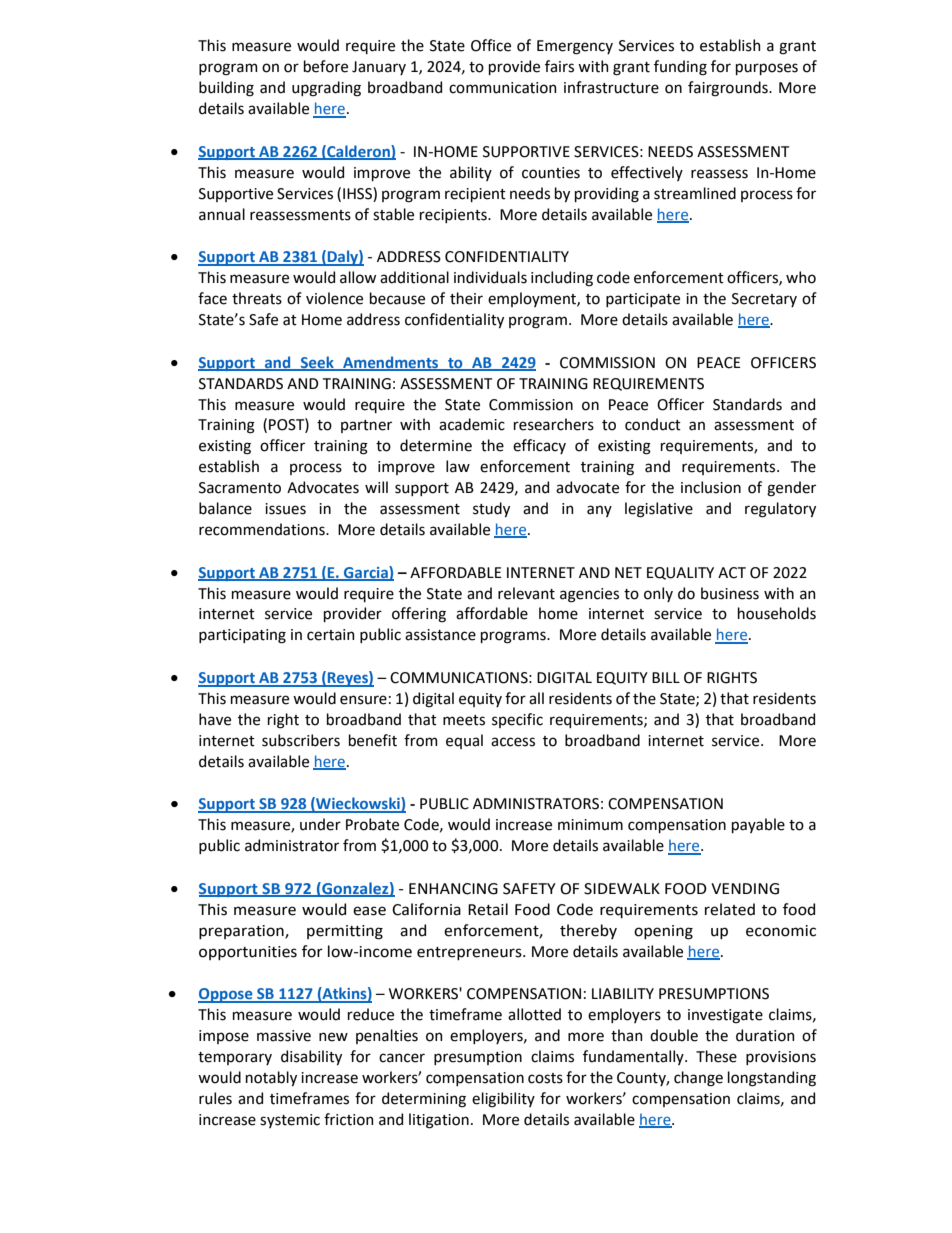  Describe the element at coordinates (729, 89) in the screenshot. I see `fairgrounds` at that location.
